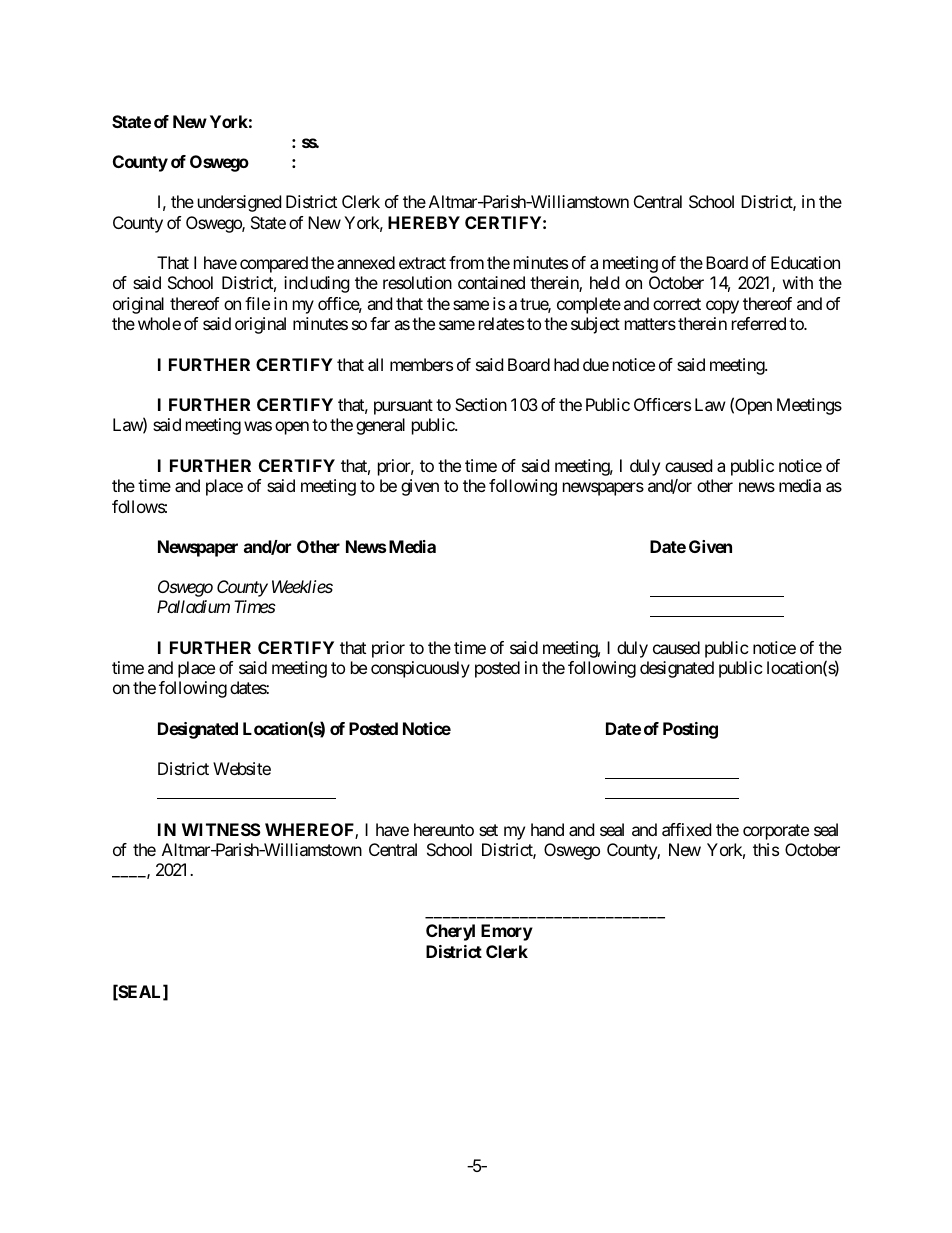 The width and height of the screenshot is (952, 1233). Describe the element at coordinates (420, 669) in the screenshot. I see `conspicuously` at that location.
